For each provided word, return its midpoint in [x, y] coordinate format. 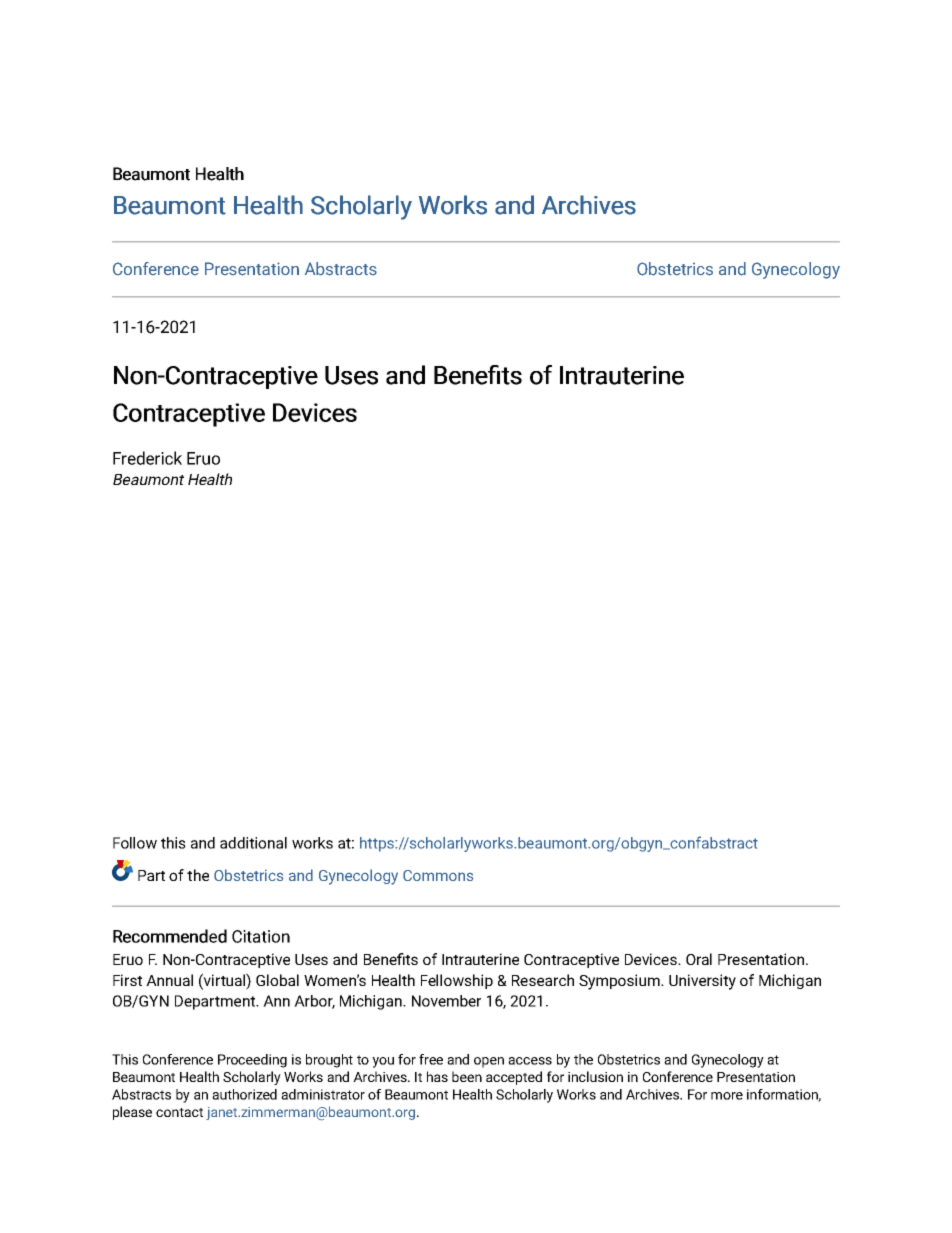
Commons [438, 875]
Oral [699, 959]
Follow [135, 843]
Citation [261, 936]
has [437, 1076]
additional [253, 843]
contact [179, 1112]
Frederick [147, 458]
